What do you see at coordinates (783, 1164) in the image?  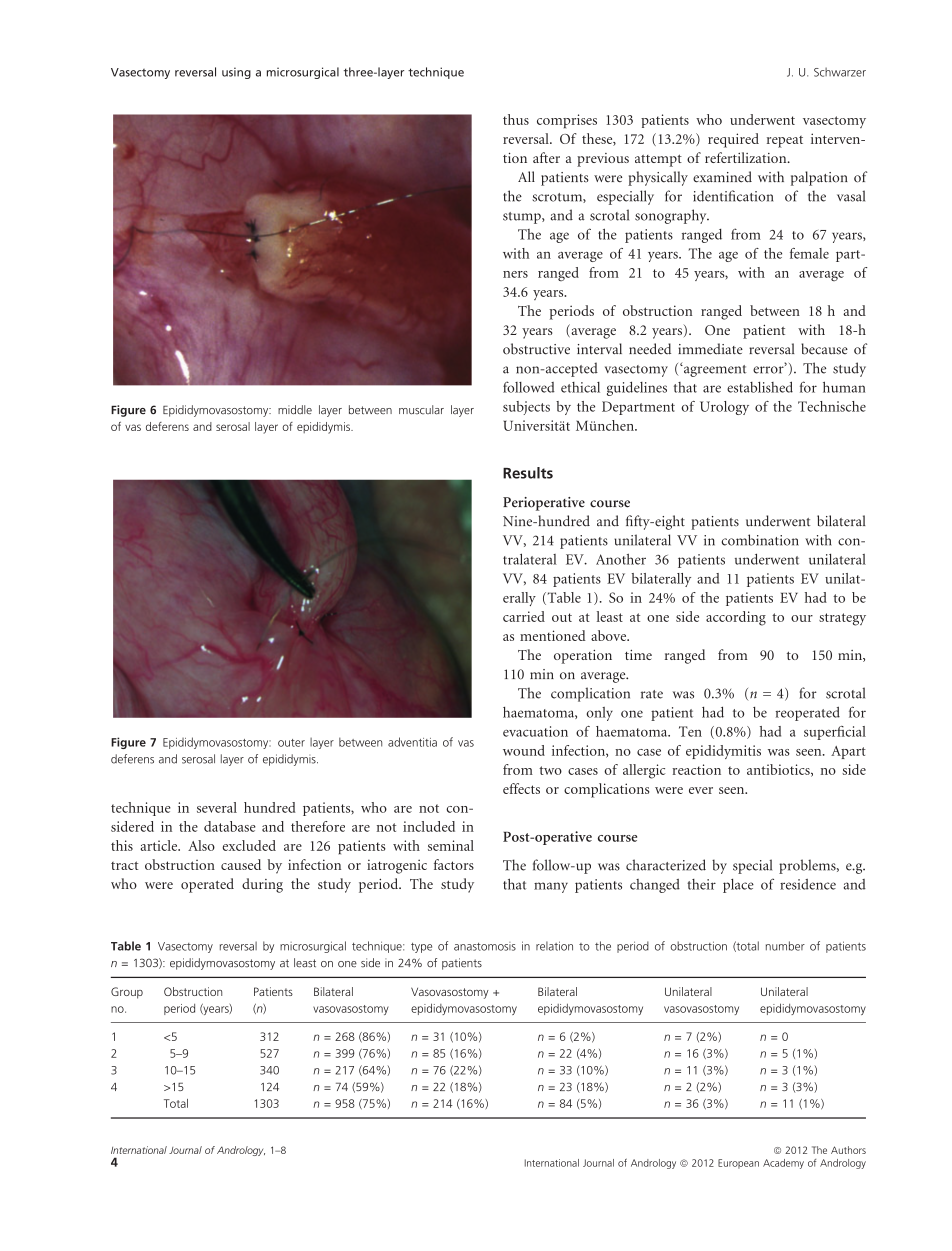 I see `Academy` at bounding box center [783, 1164].
